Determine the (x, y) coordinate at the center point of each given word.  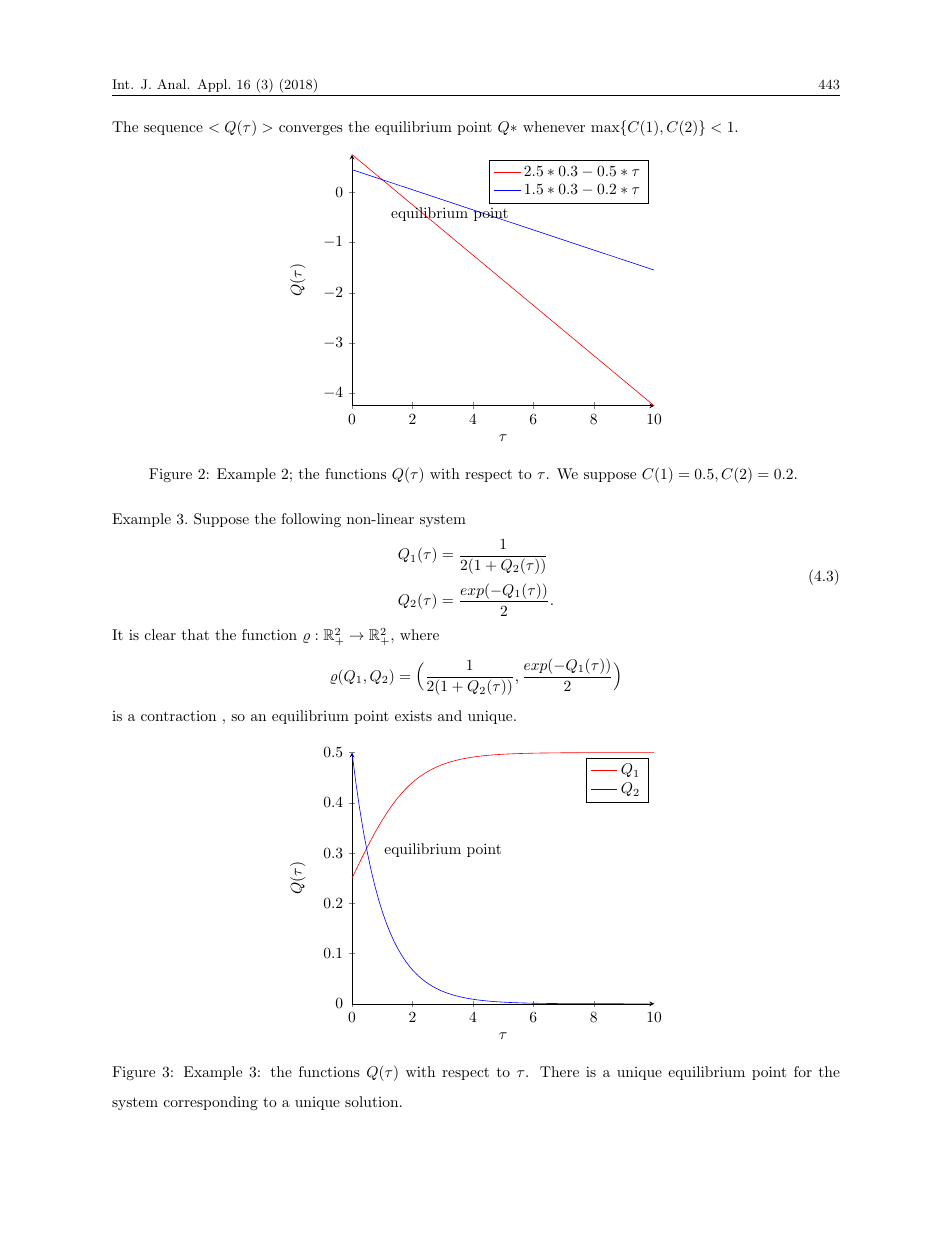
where (419, 634)
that (195, 634)
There (559, 1071)
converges (311, 130)
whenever (554, 126)
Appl (213, 85)
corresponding (211, 1103)
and (450, 715)
